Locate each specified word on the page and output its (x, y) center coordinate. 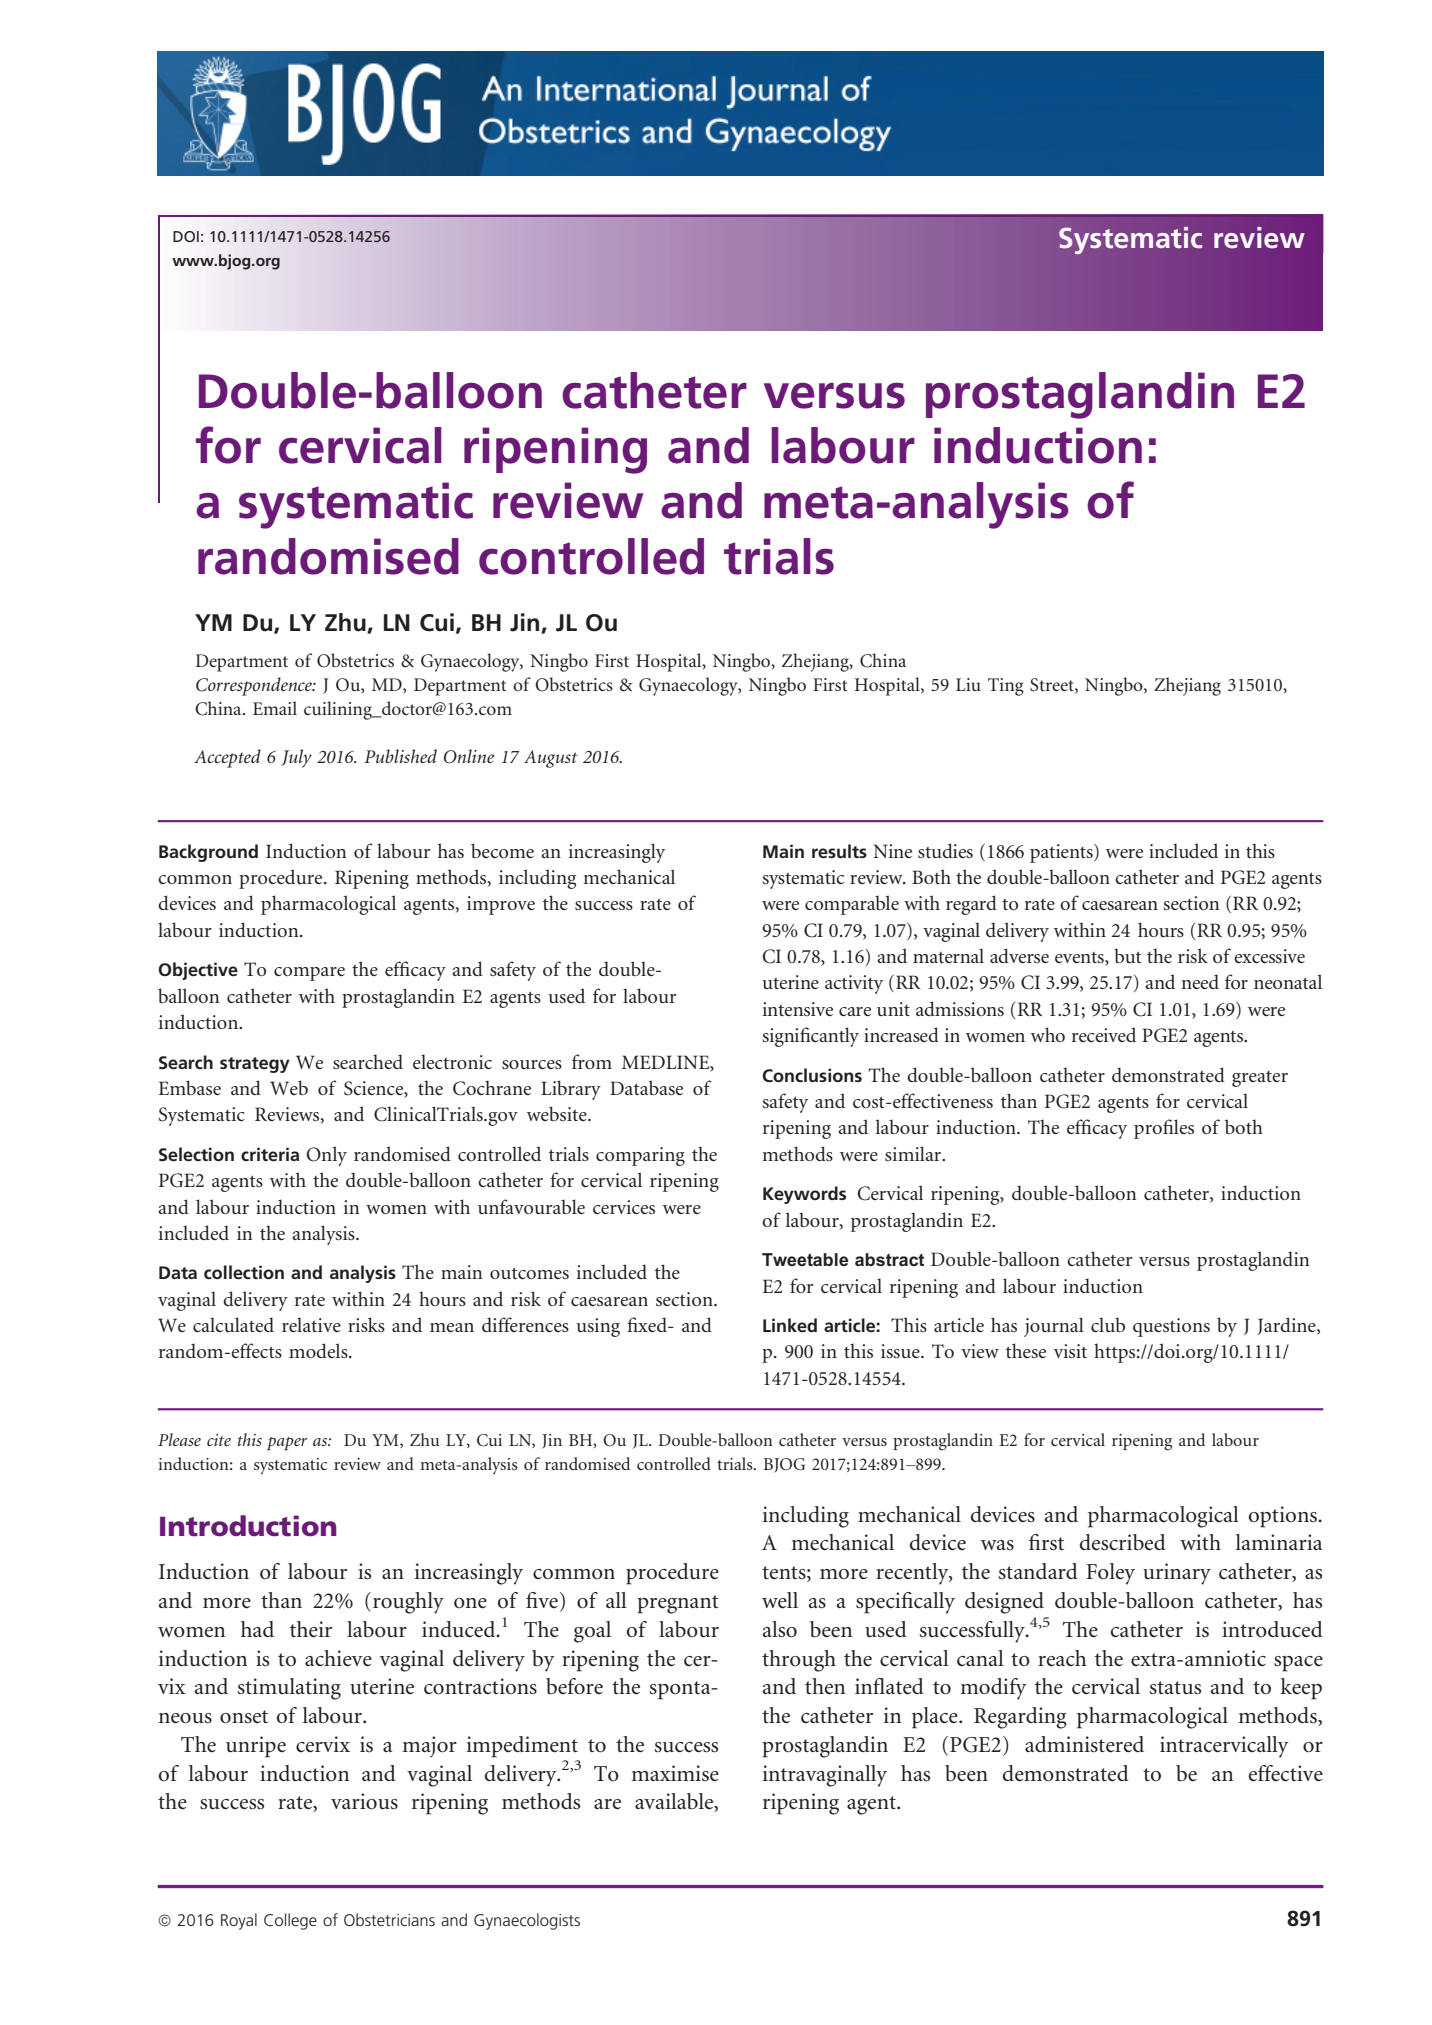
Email (275, 708)
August (551, 759)
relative (311, 1324)
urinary (1177, 1574)
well (780, 1600)
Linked (790, 1325)
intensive (798, 1009)
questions (1171, 1327)
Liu (968, 684)
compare (309, 974)
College (290, 1921)
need (1200, 981)
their (311, 1629)
